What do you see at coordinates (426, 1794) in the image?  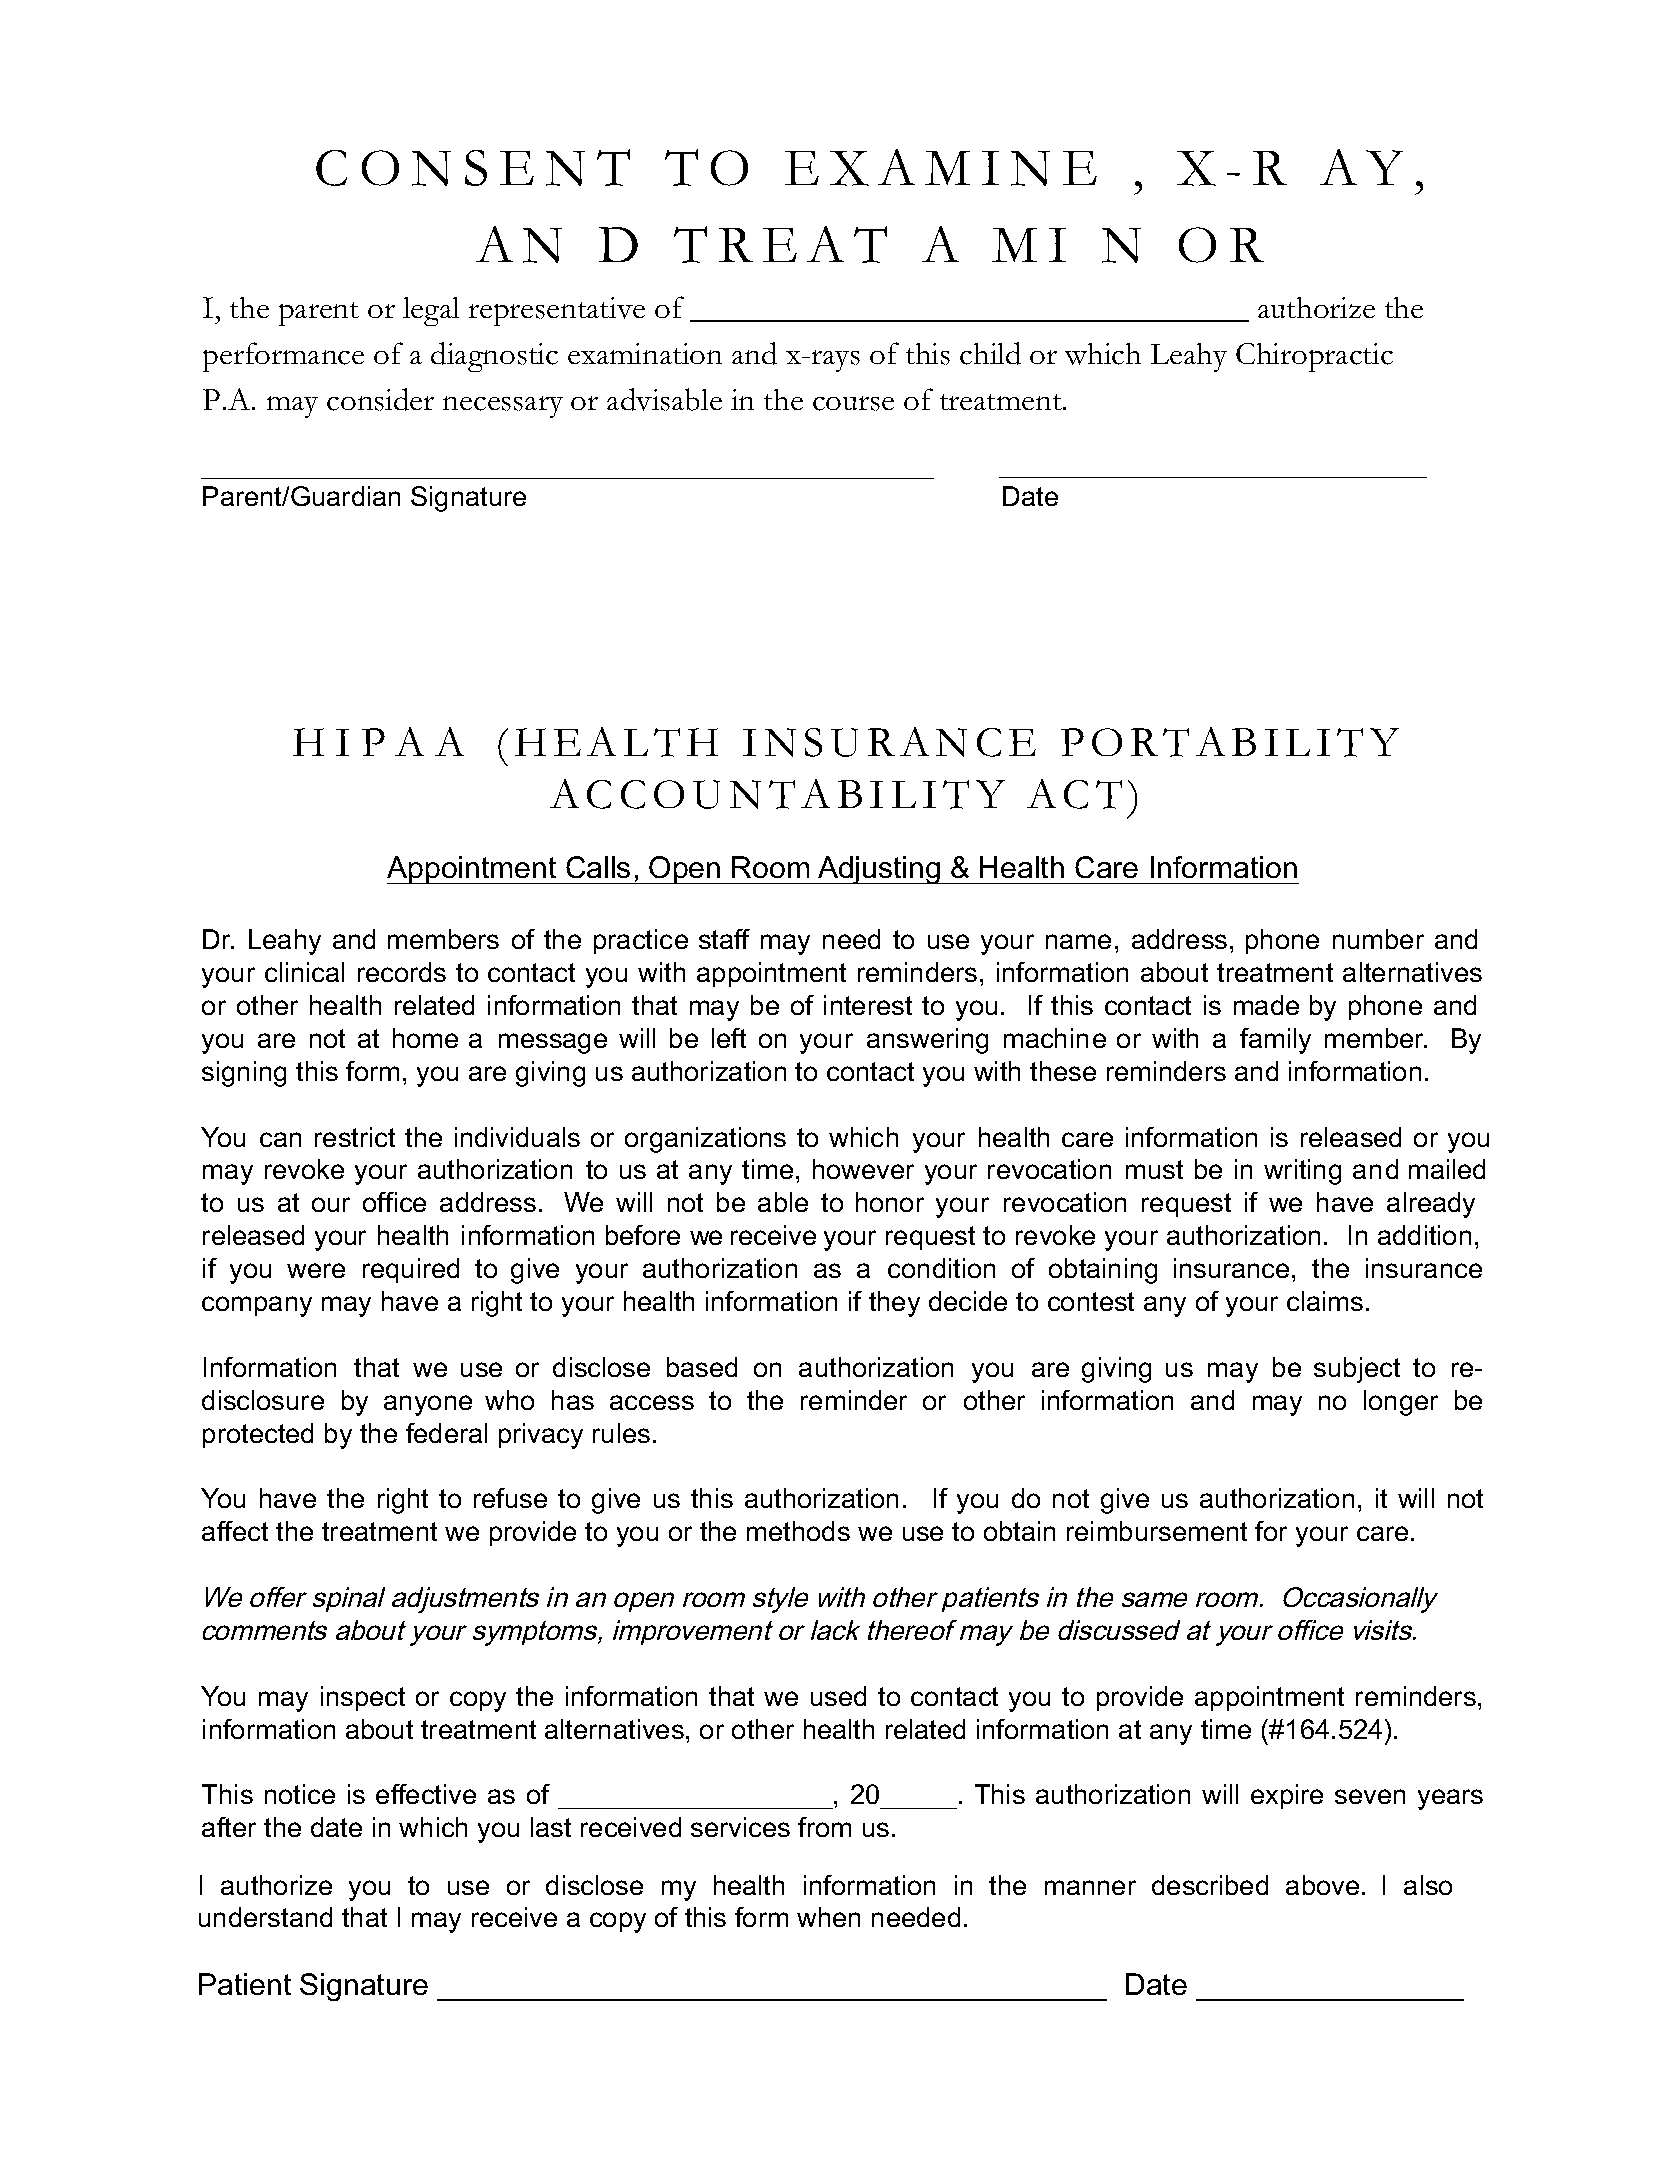 I see `effective` at bounding box center [426, 1794].
